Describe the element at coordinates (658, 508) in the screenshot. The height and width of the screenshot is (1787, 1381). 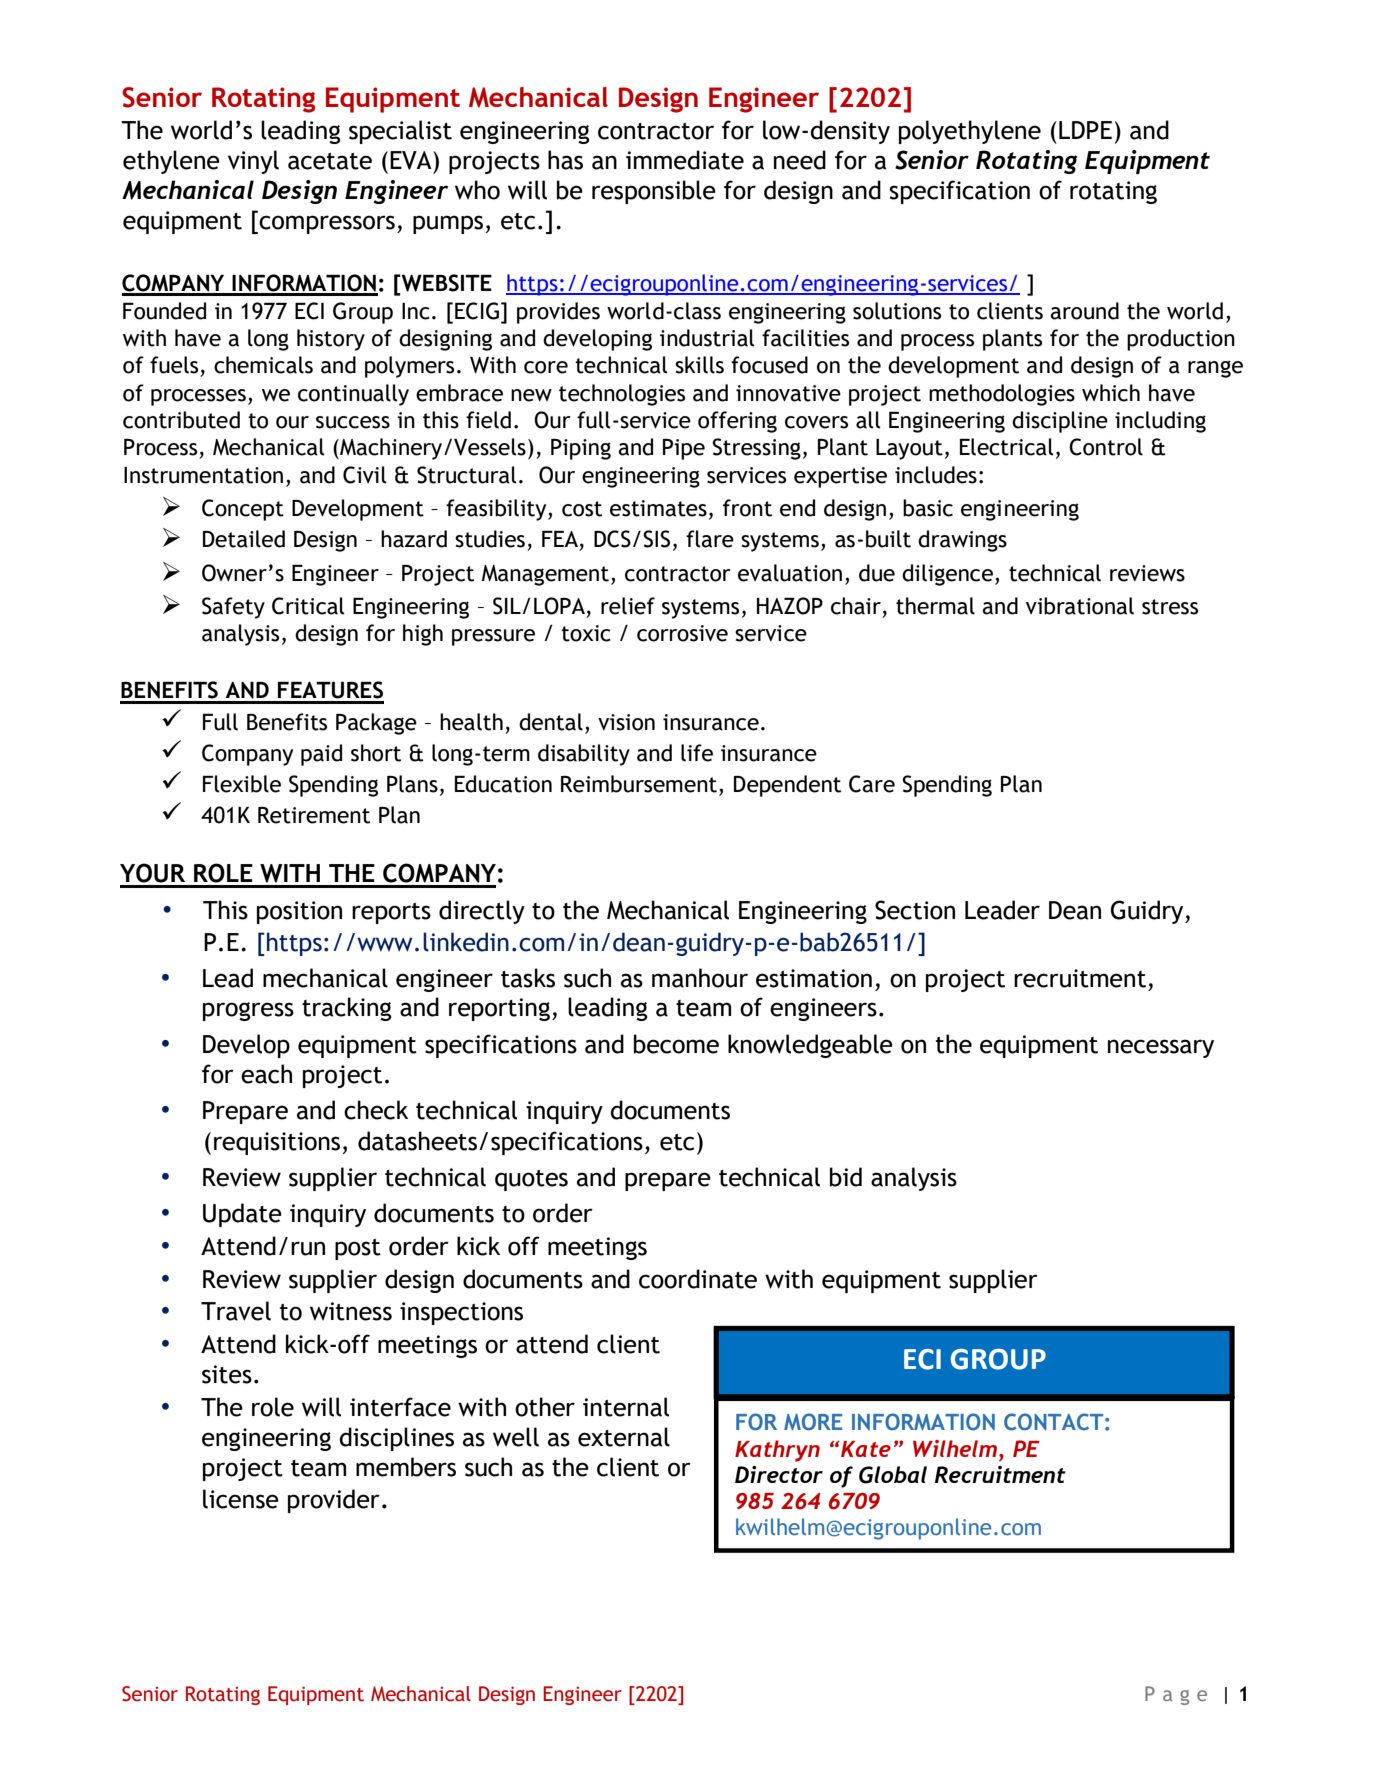
I see `estimates` at that location.
